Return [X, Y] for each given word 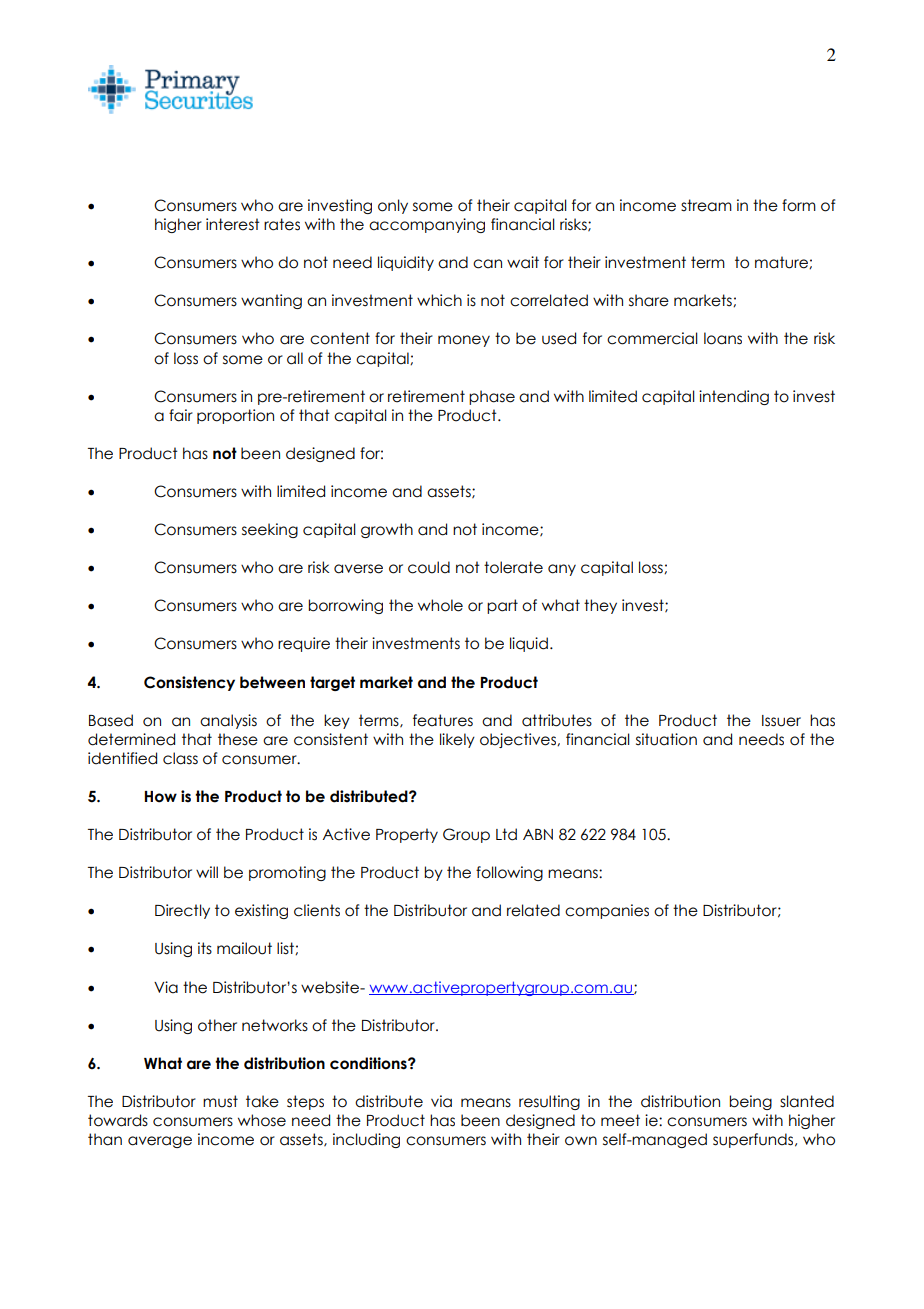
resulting [549, 1102]
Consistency [189, 683]
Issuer [781, 721]
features [443, 720]
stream [706, 205]
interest [233, 224]
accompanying [427, 225]
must [220, 1101]
